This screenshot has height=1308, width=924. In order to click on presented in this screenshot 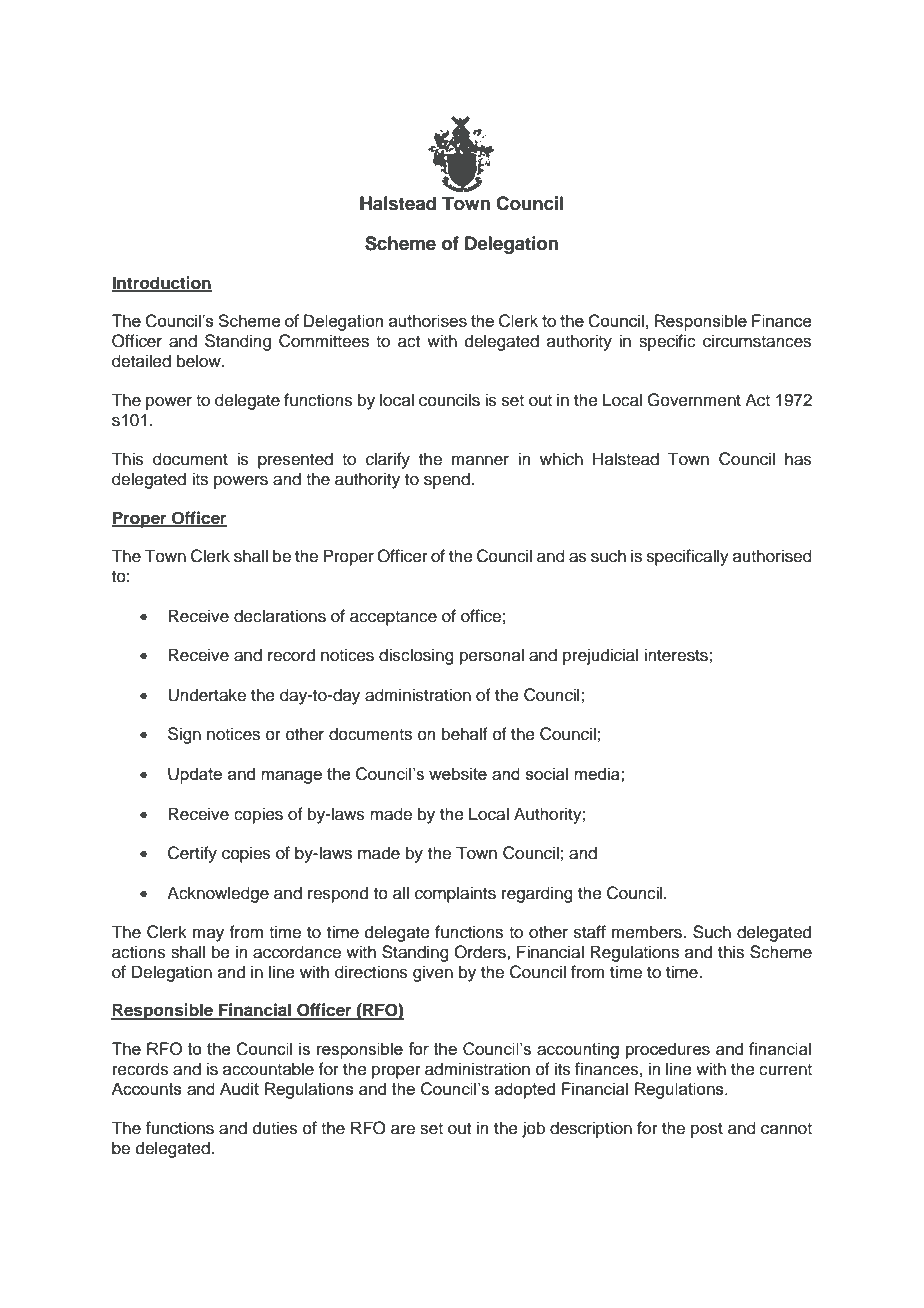, I will do `click(295, 460)`.
